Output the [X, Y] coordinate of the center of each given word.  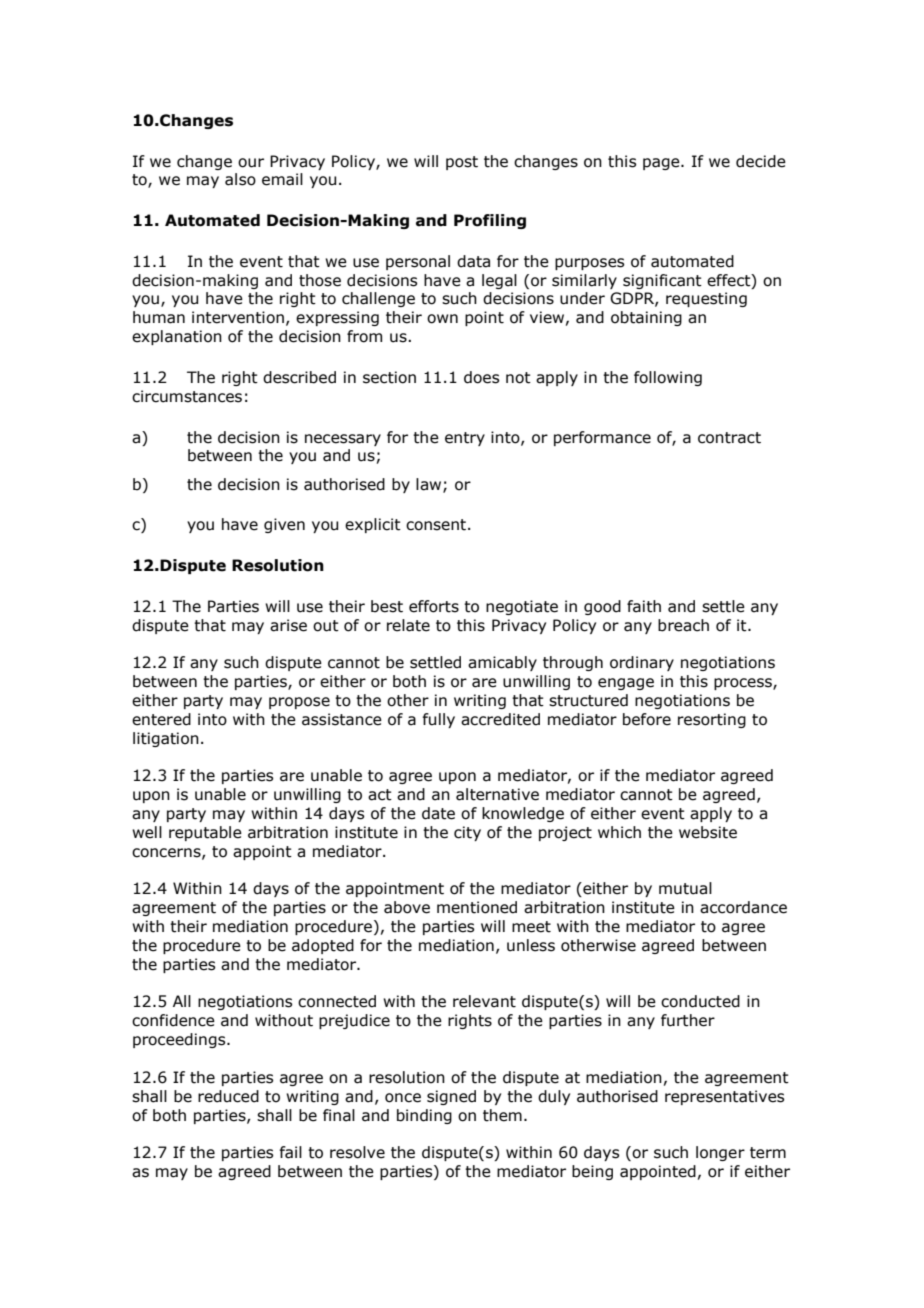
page [662, 164]
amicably [502, 663]
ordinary [642, 663]
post [462, 163]
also [240, 179]
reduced [228, 1096]
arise [288, 625]
